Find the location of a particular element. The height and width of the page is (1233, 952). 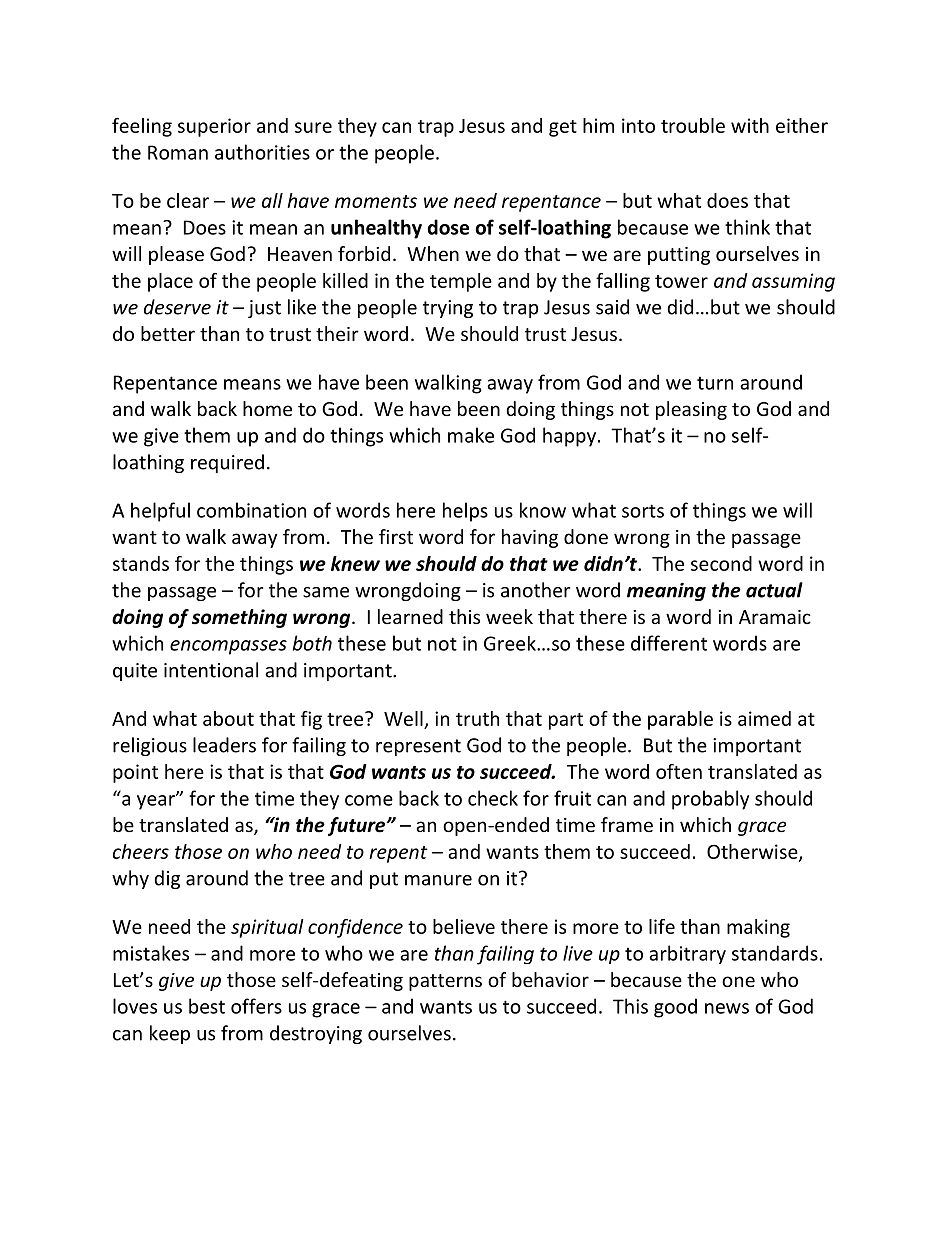

trouble is located at coordinates (693, 125).
